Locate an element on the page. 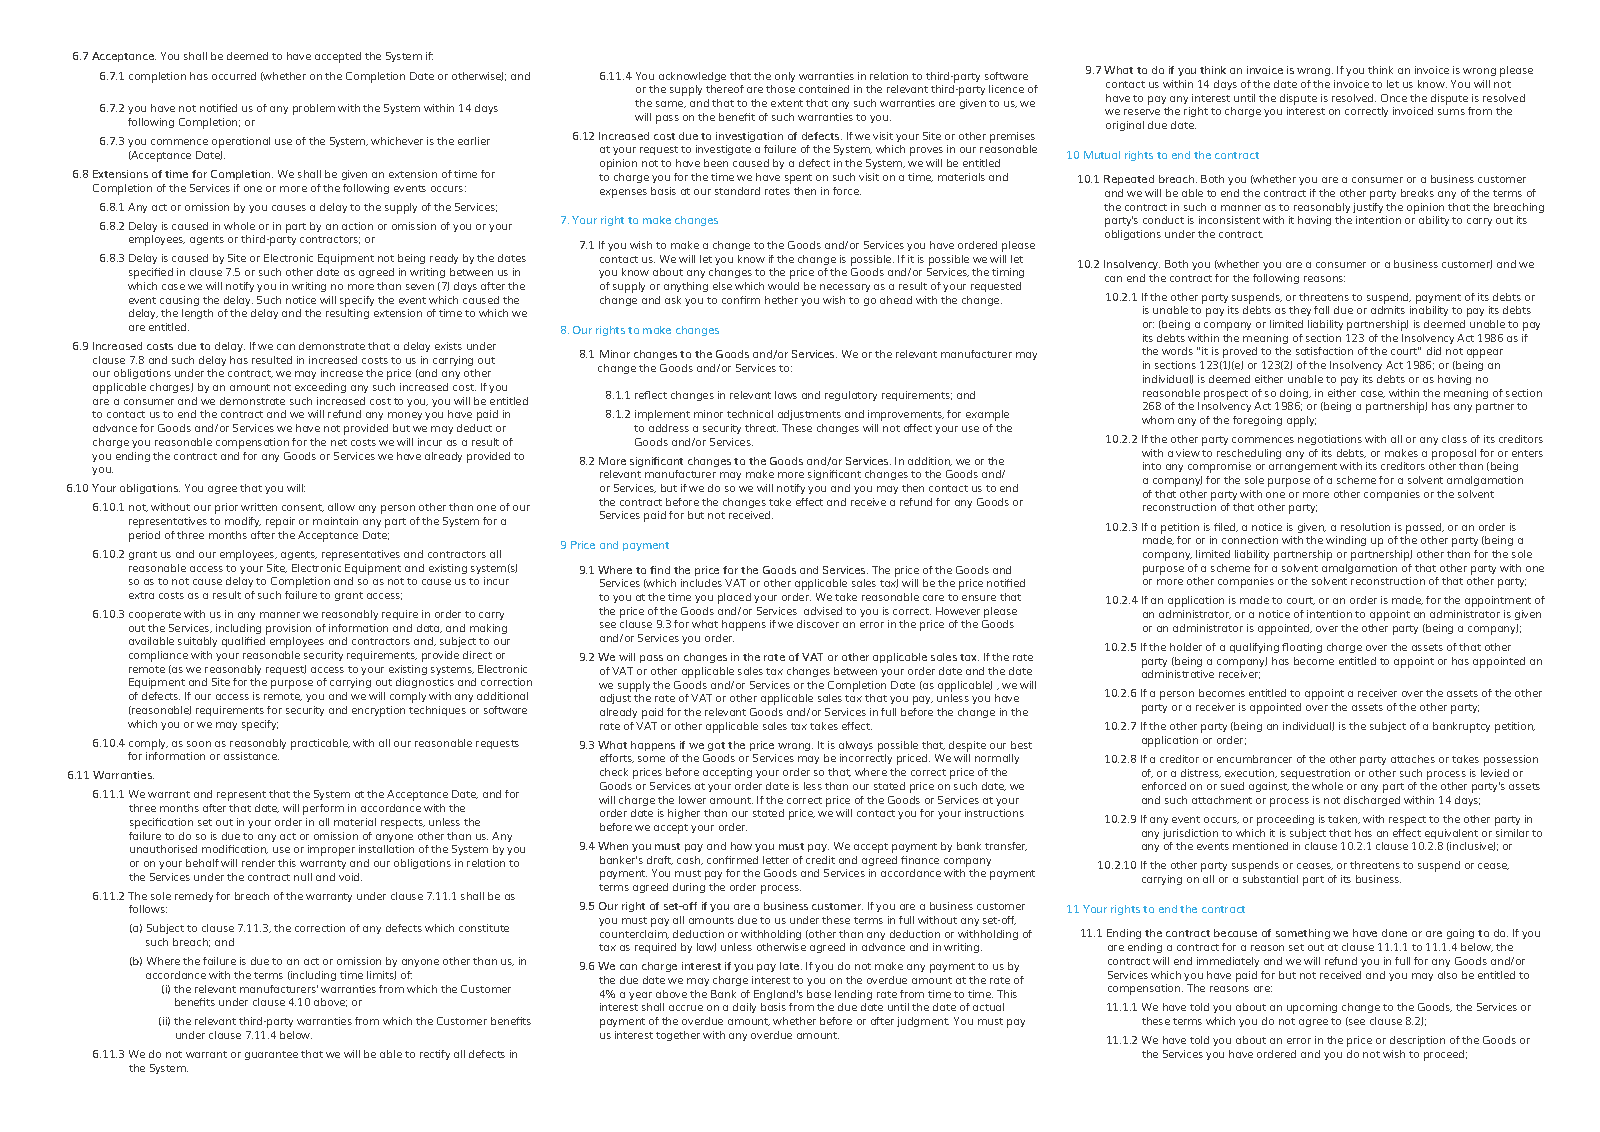 Image resolution: width=1600 pixels, height=1132 pixels. guarantee is located at coordinates (271, 1055).
